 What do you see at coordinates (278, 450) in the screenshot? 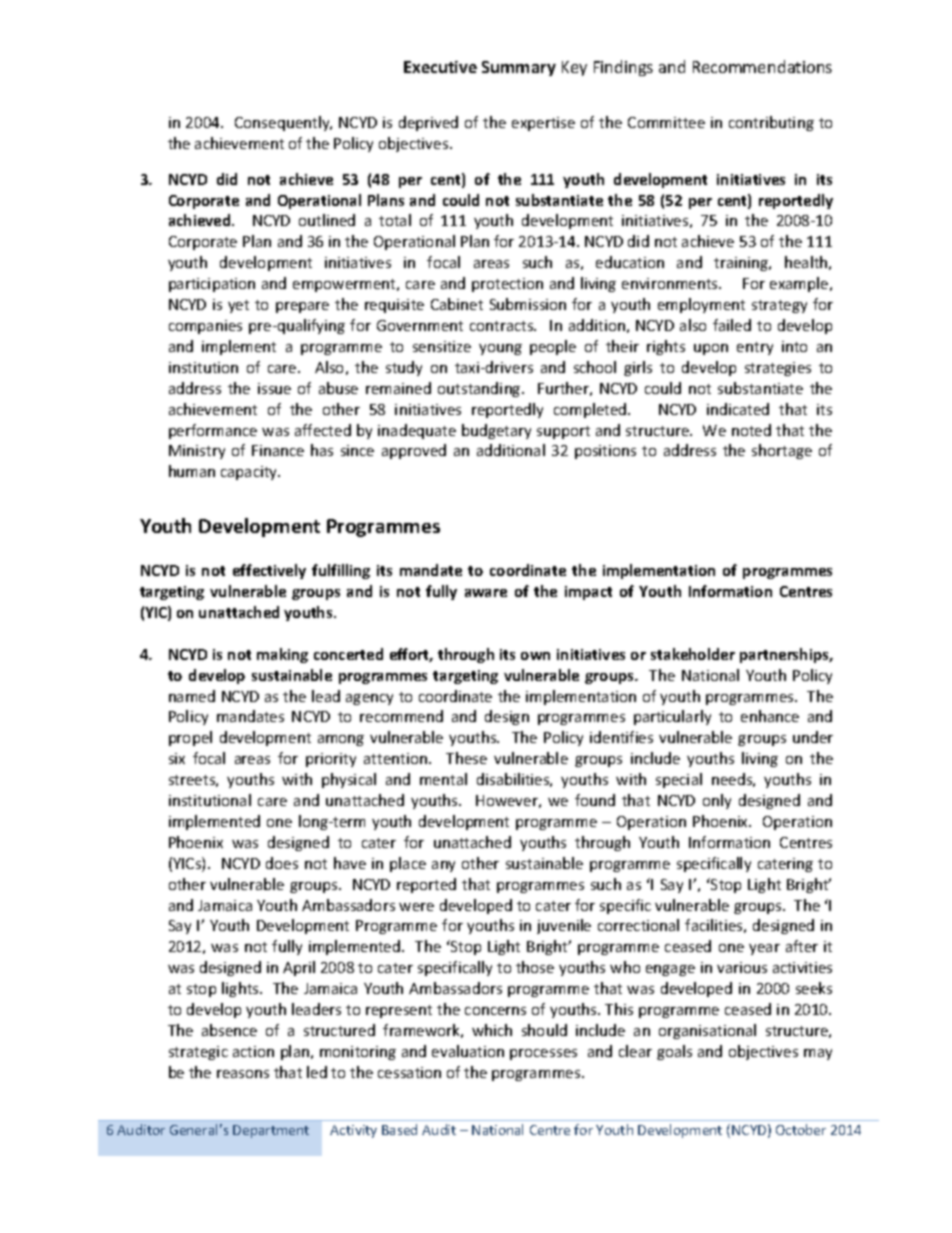
I see `Finance` at bounding box center [278, 450].
